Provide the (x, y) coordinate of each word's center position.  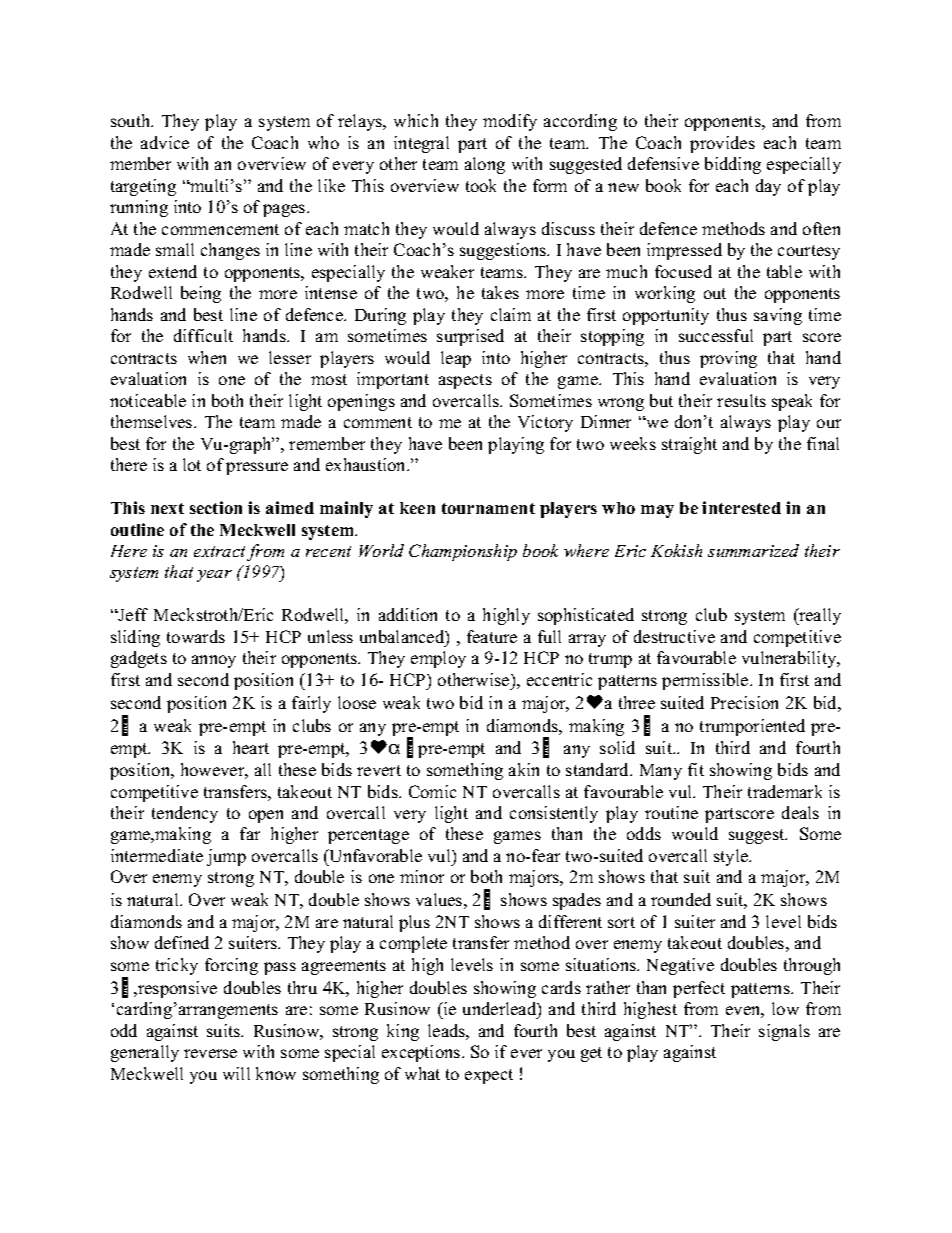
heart (251, 747)
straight (689, 445)
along (485, 165)
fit (696, 769)
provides (722, 144)
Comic (432, 791)
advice (165, 142)
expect (489, 1076)
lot (192, 464)
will (236, 1073)
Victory (545, 423)
